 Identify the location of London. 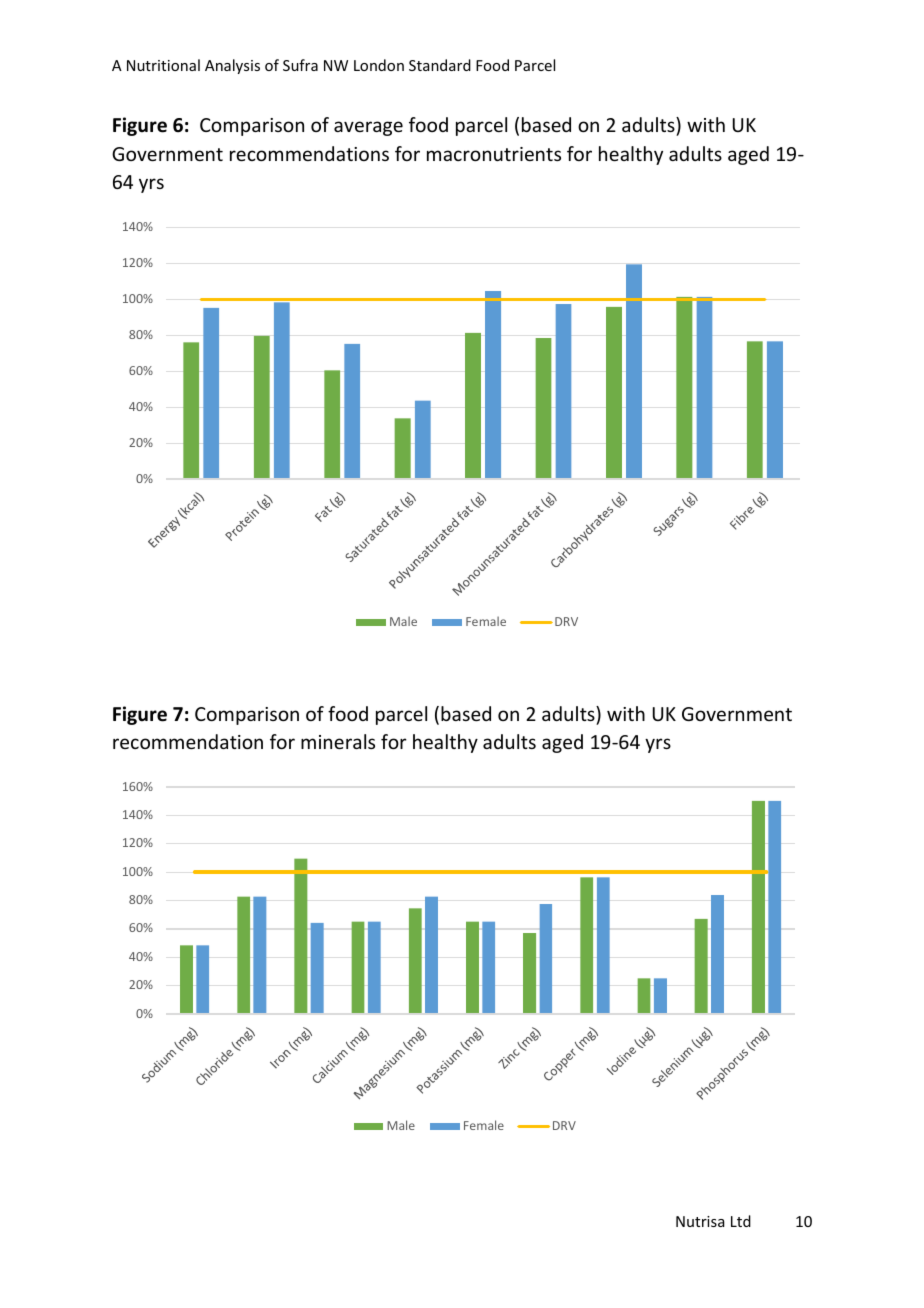
(379, 65).
